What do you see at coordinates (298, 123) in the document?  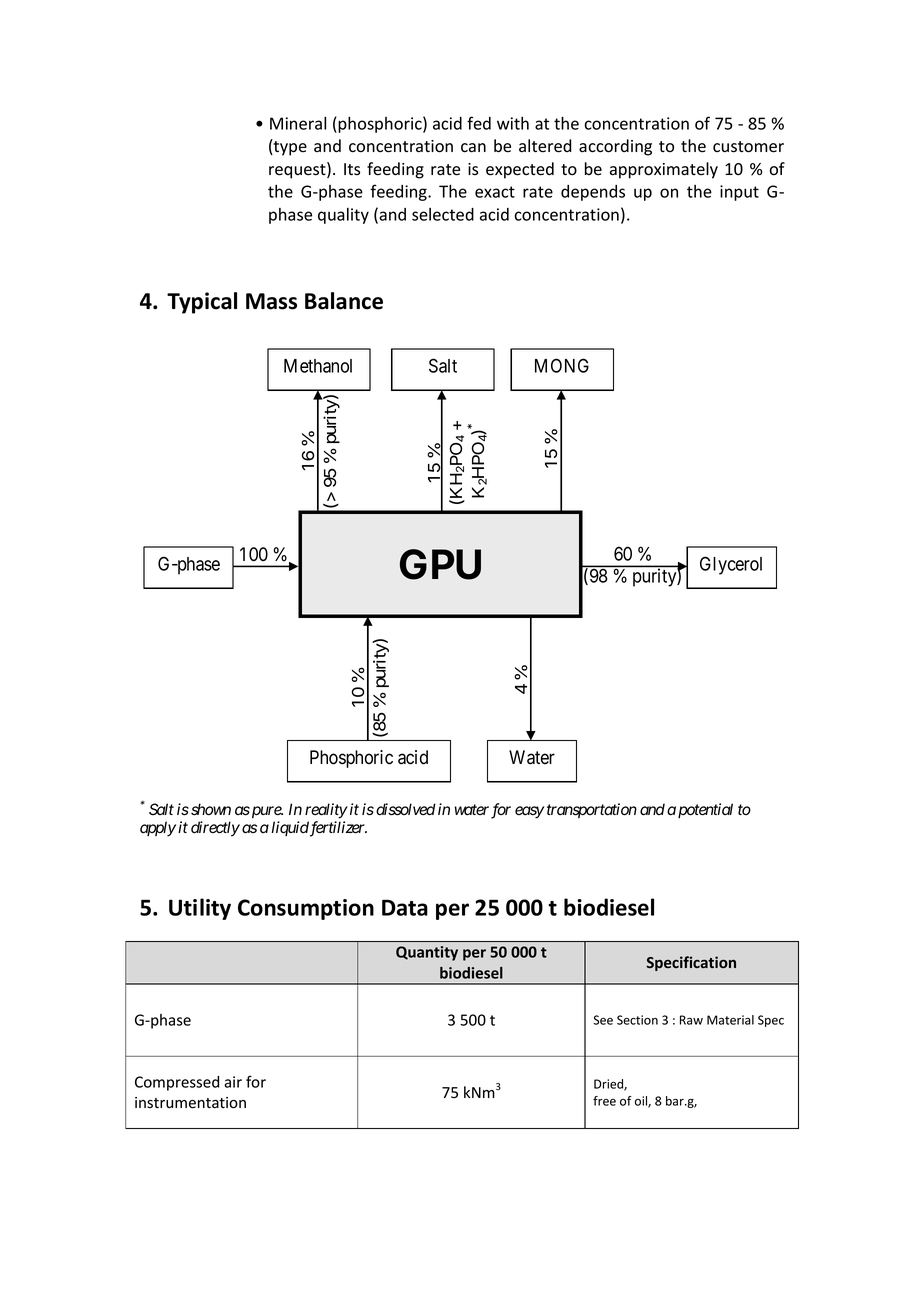 I see `Mineral` at bounding box center [298, 123].
